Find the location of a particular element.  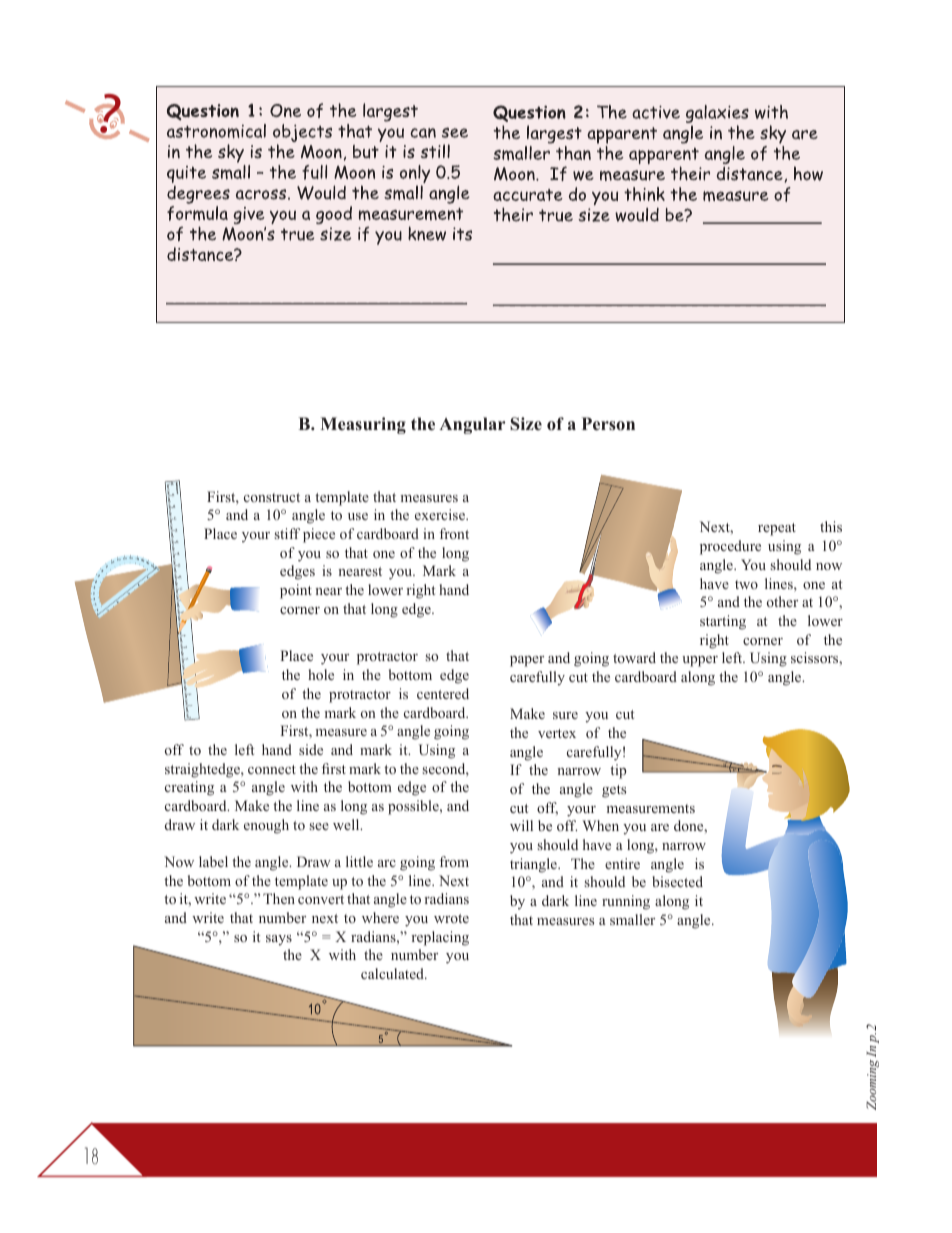

tip is located at coordinates (618, 771).
